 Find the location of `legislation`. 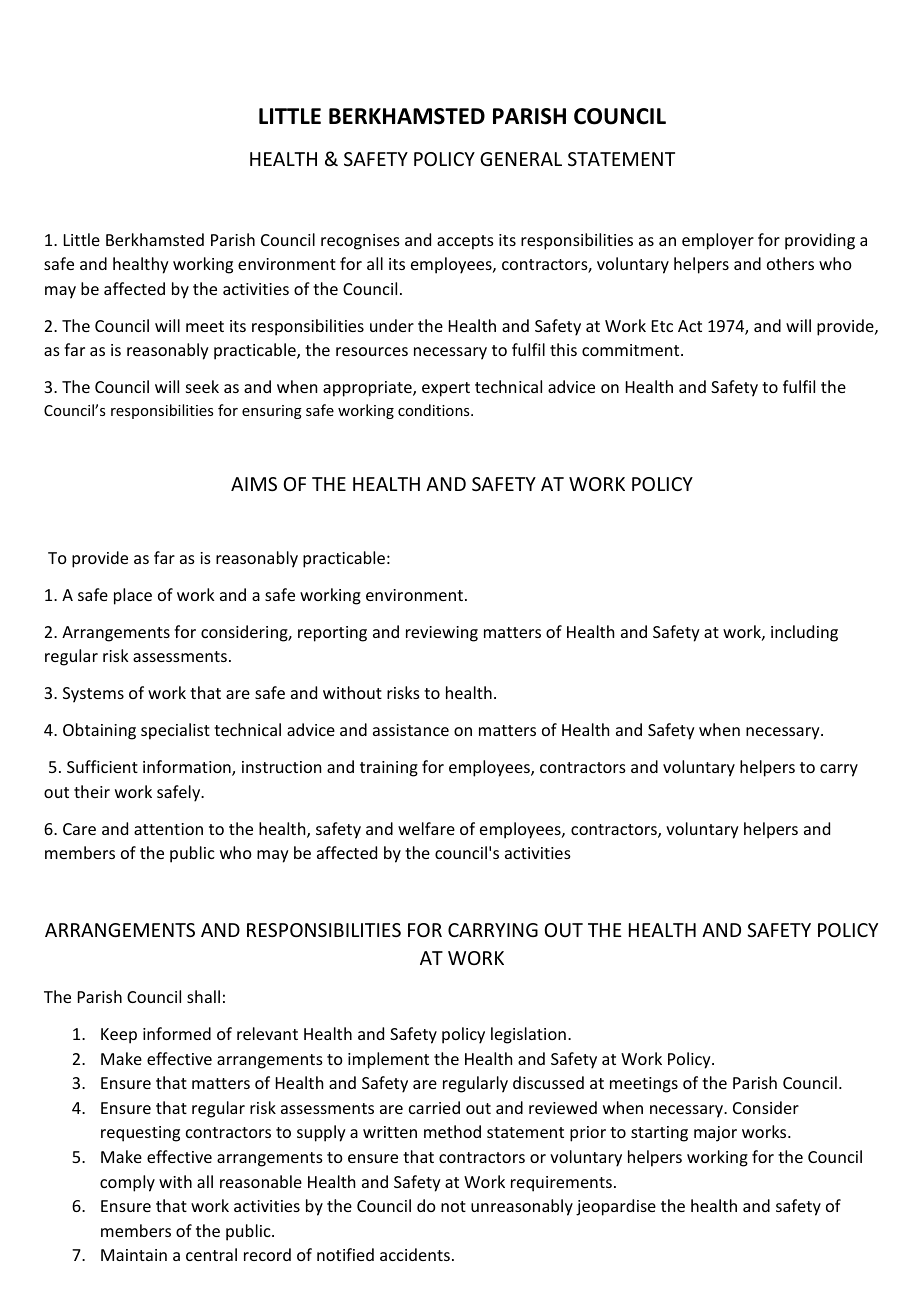

legislation is located at coordinates (528, 1035).
